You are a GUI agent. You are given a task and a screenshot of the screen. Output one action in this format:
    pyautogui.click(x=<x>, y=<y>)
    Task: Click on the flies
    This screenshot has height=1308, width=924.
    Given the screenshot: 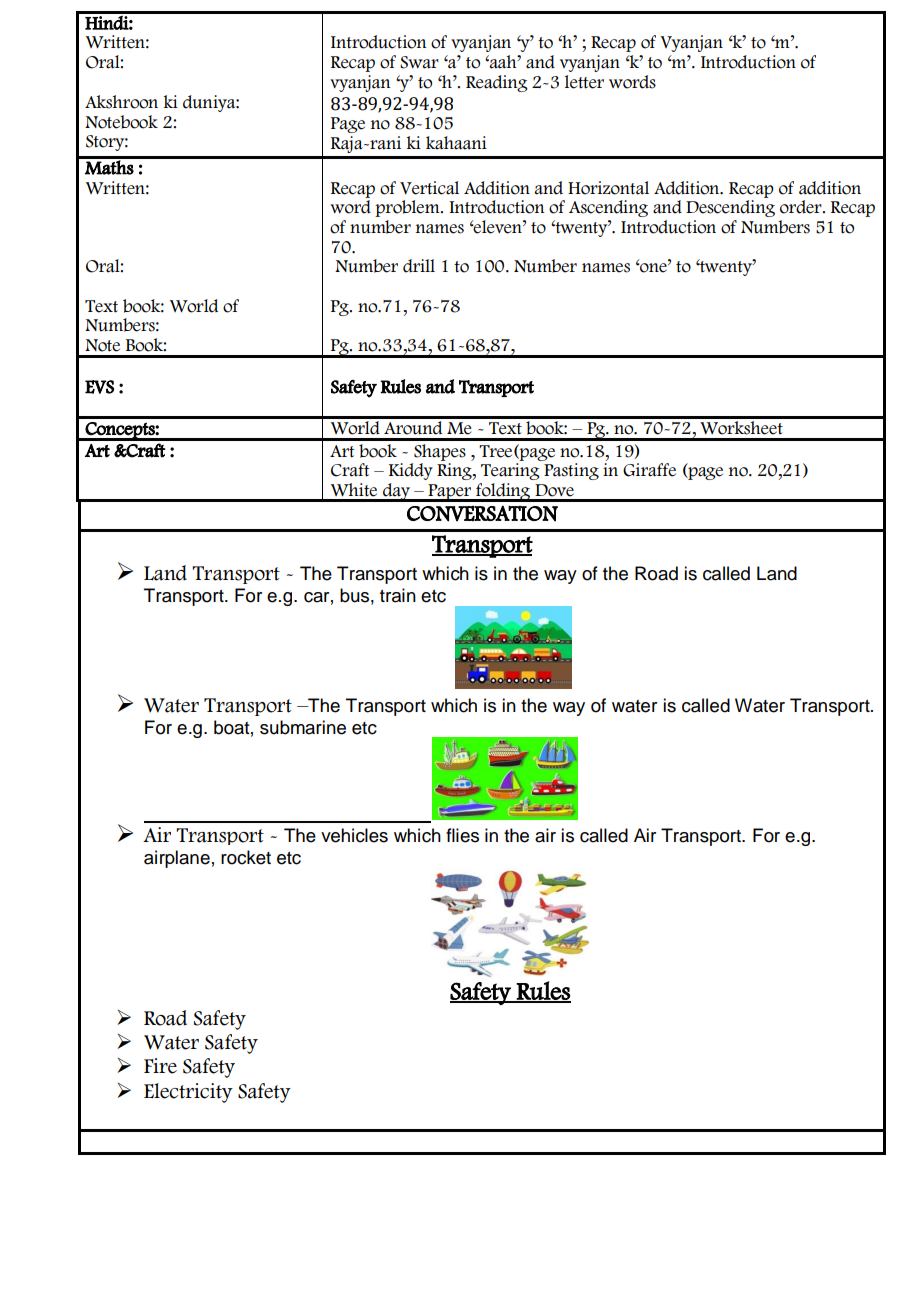 What is the action you would take?
    pyautogui.click(x=462, y=835)
